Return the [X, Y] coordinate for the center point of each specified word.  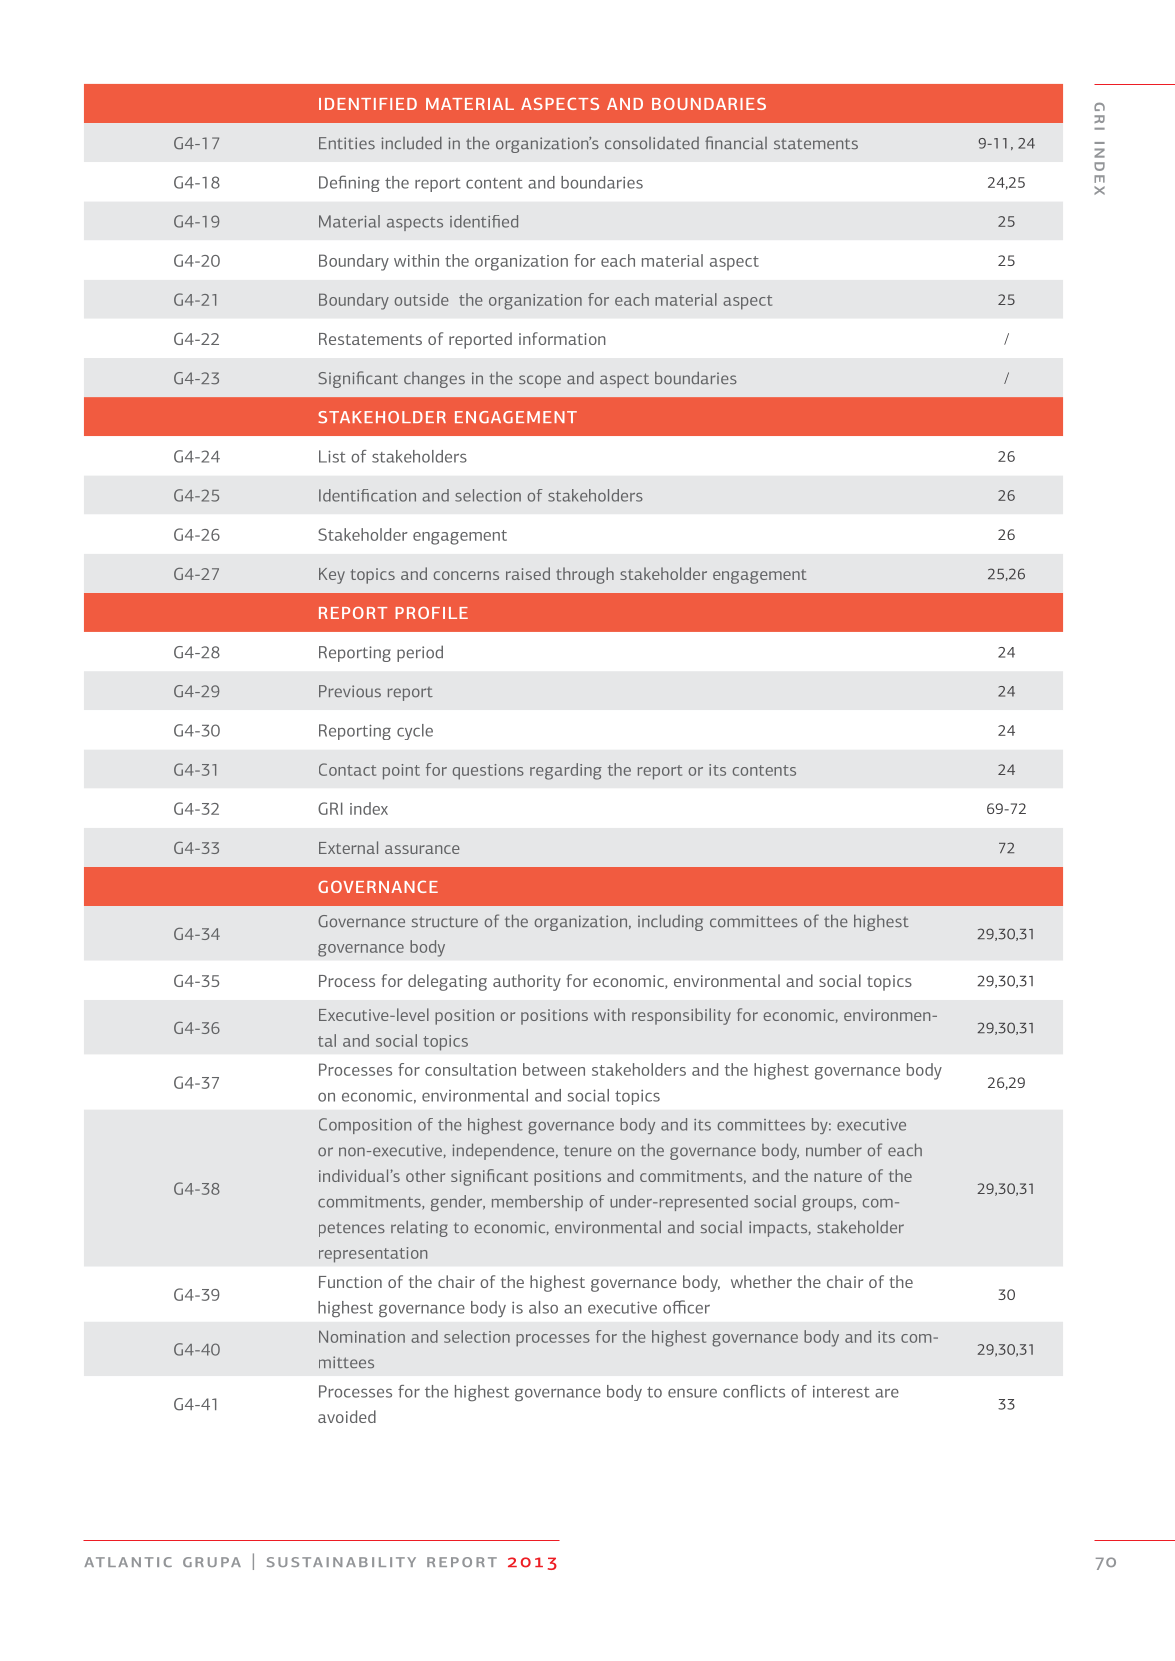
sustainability [341, 1562]
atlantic [128, 1562]
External [348, 847]
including [670, 922]
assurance [422, 849]
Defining [349, 183]
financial [736, 142]
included [411, 143]
